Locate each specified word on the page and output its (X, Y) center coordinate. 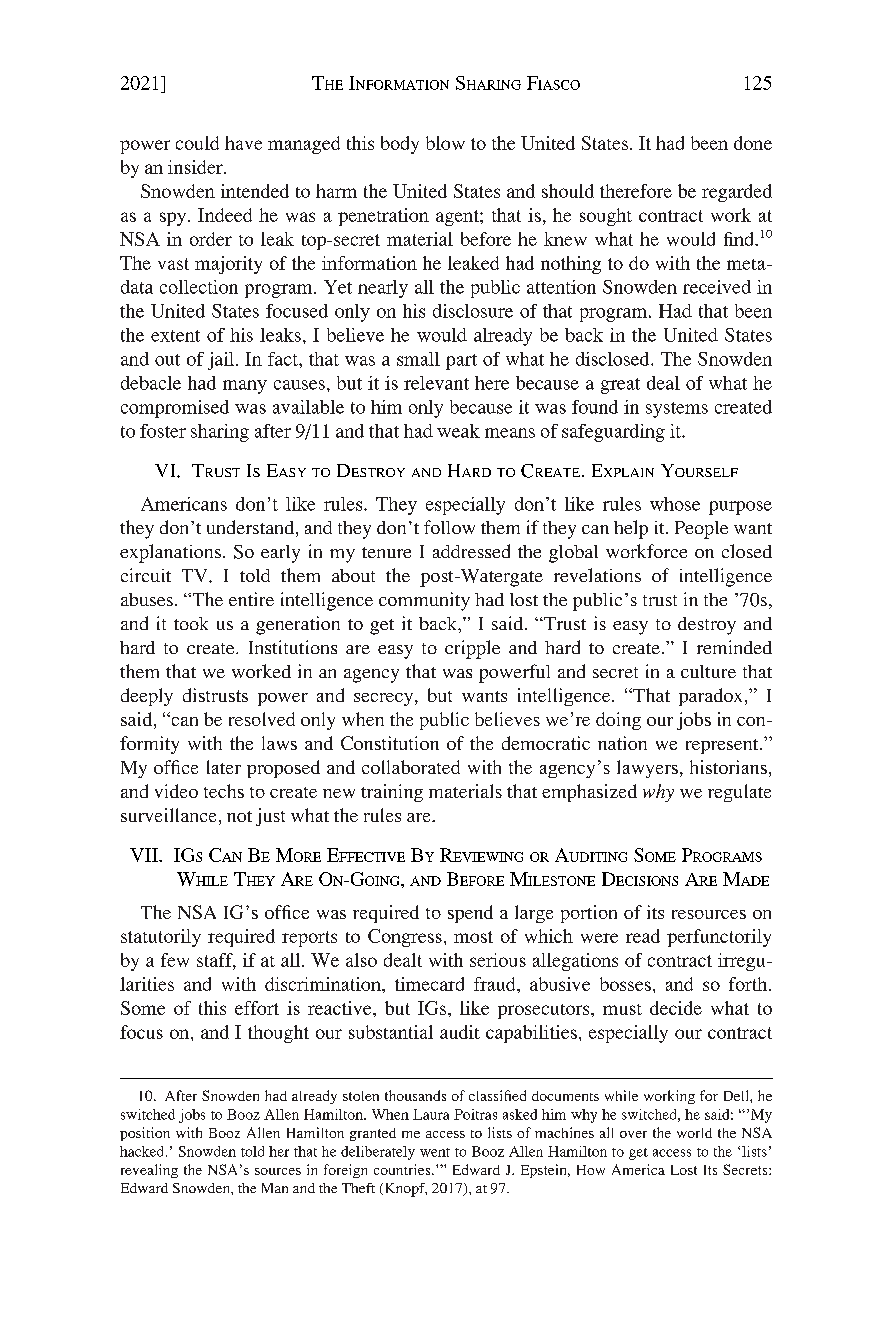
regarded (737, 193)
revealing (149, 1171)
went (435, 1152)
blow (445, 143)
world (694, 1133)
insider (196, 167)
